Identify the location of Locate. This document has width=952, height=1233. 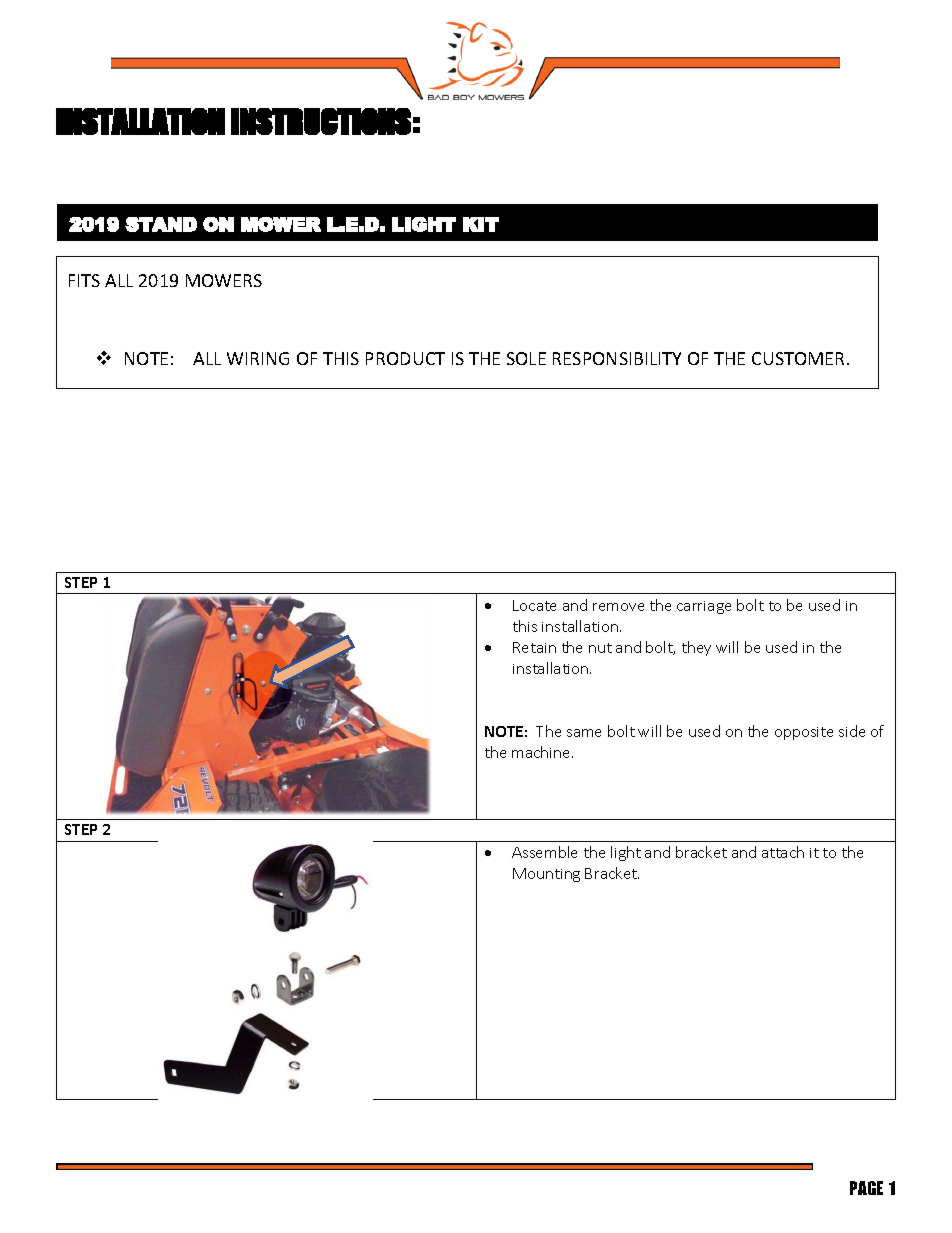
(534, 605).
